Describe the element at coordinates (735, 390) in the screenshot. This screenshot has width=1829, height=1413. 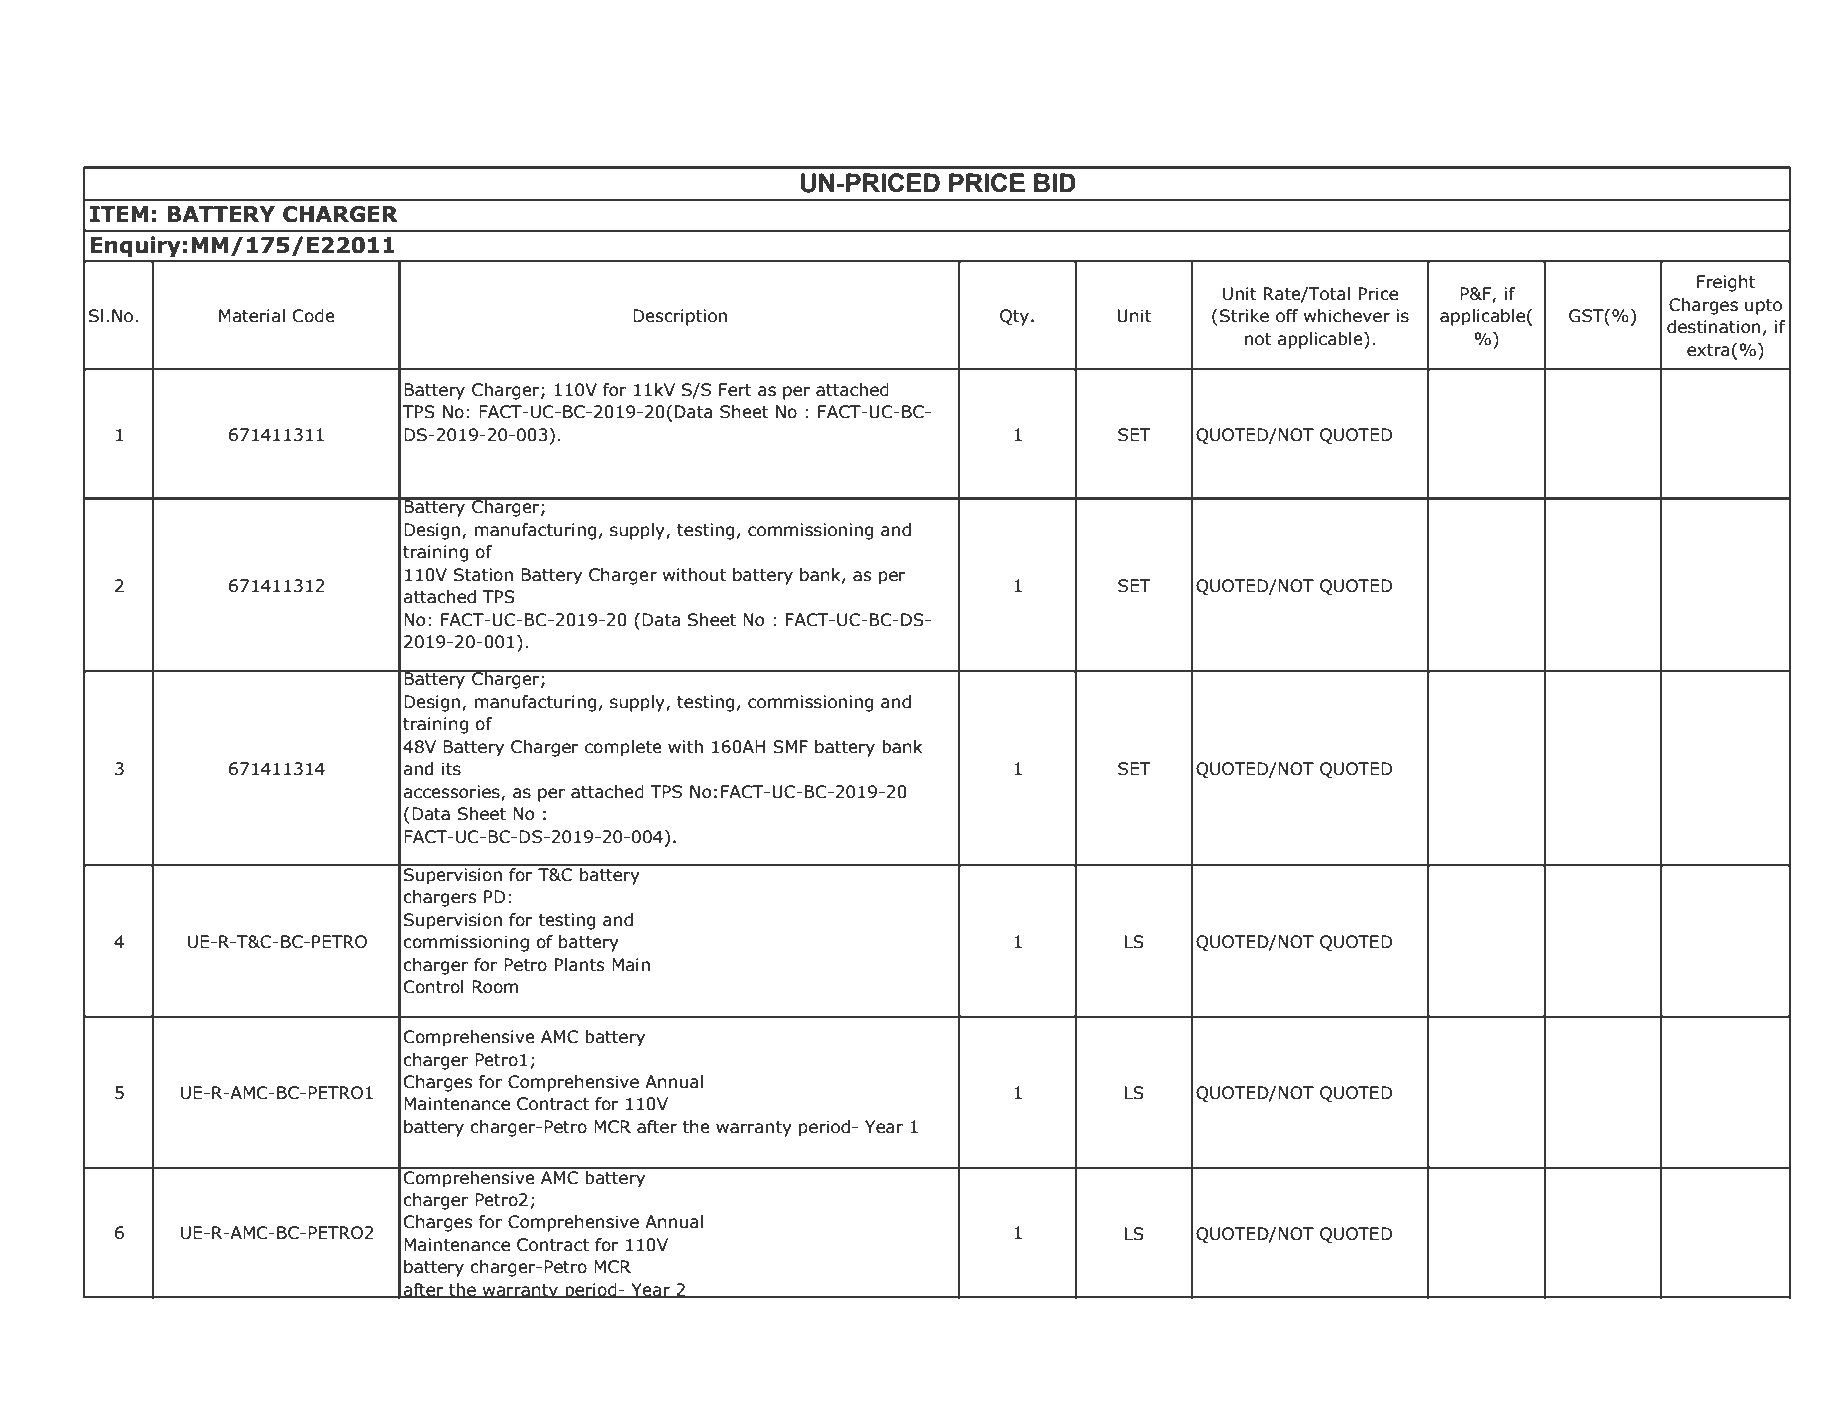
I see `Fert` at that location.
